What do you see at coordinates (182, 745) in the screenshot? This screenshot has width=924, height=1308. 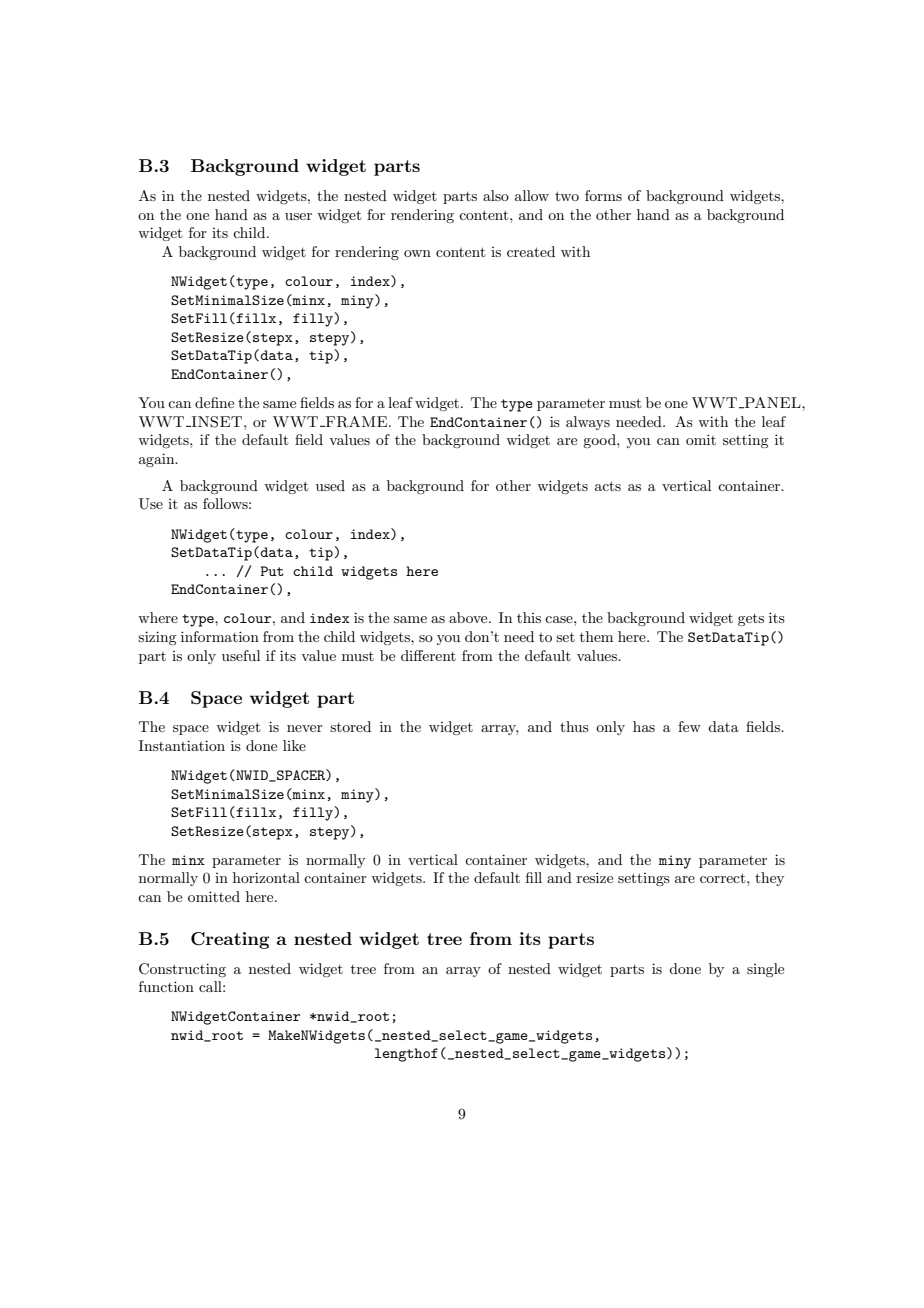 I see `Instantiation` at bounding box center [182, 745].
